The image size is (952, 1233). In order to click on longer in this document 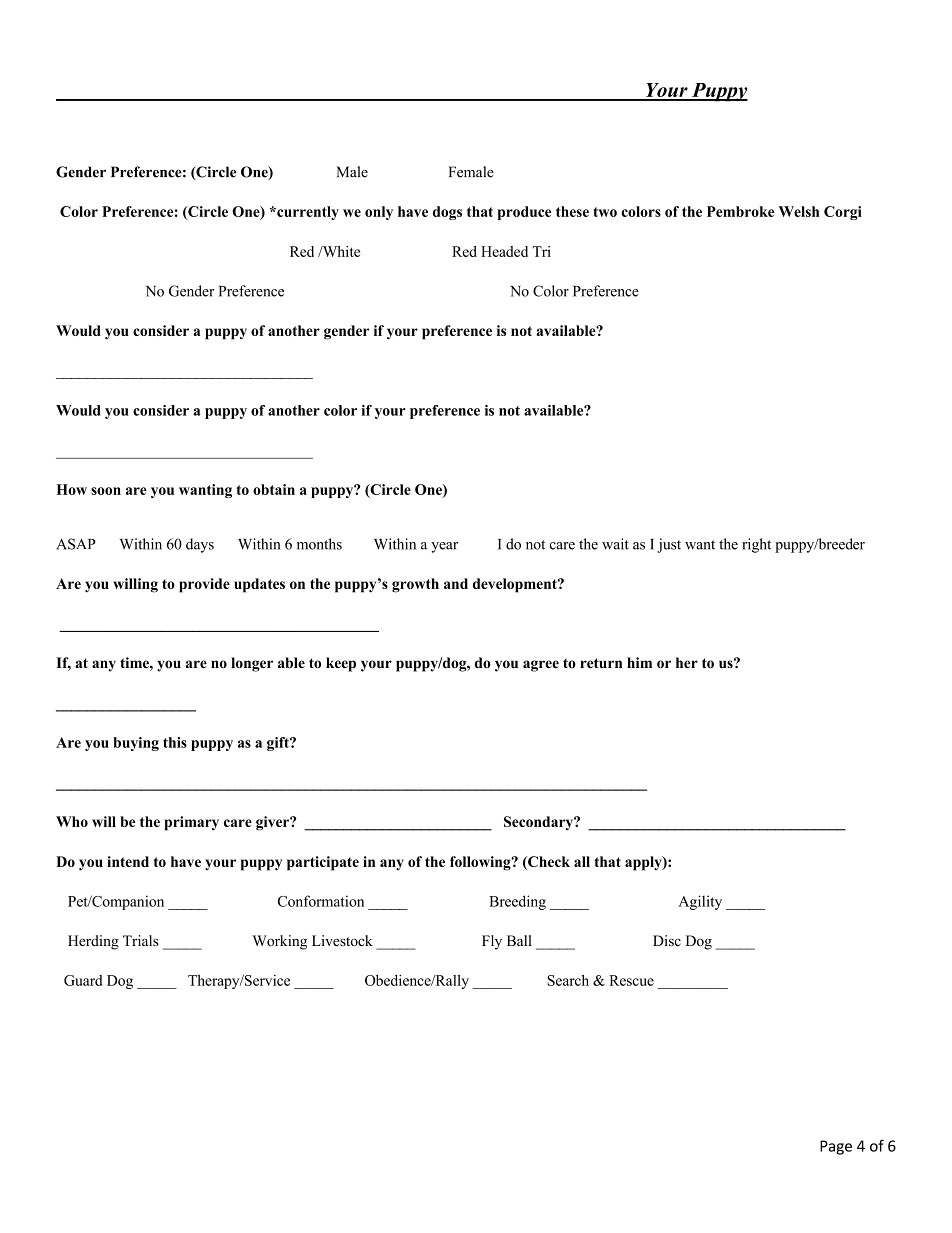, I will do `click(252, 664)`.
